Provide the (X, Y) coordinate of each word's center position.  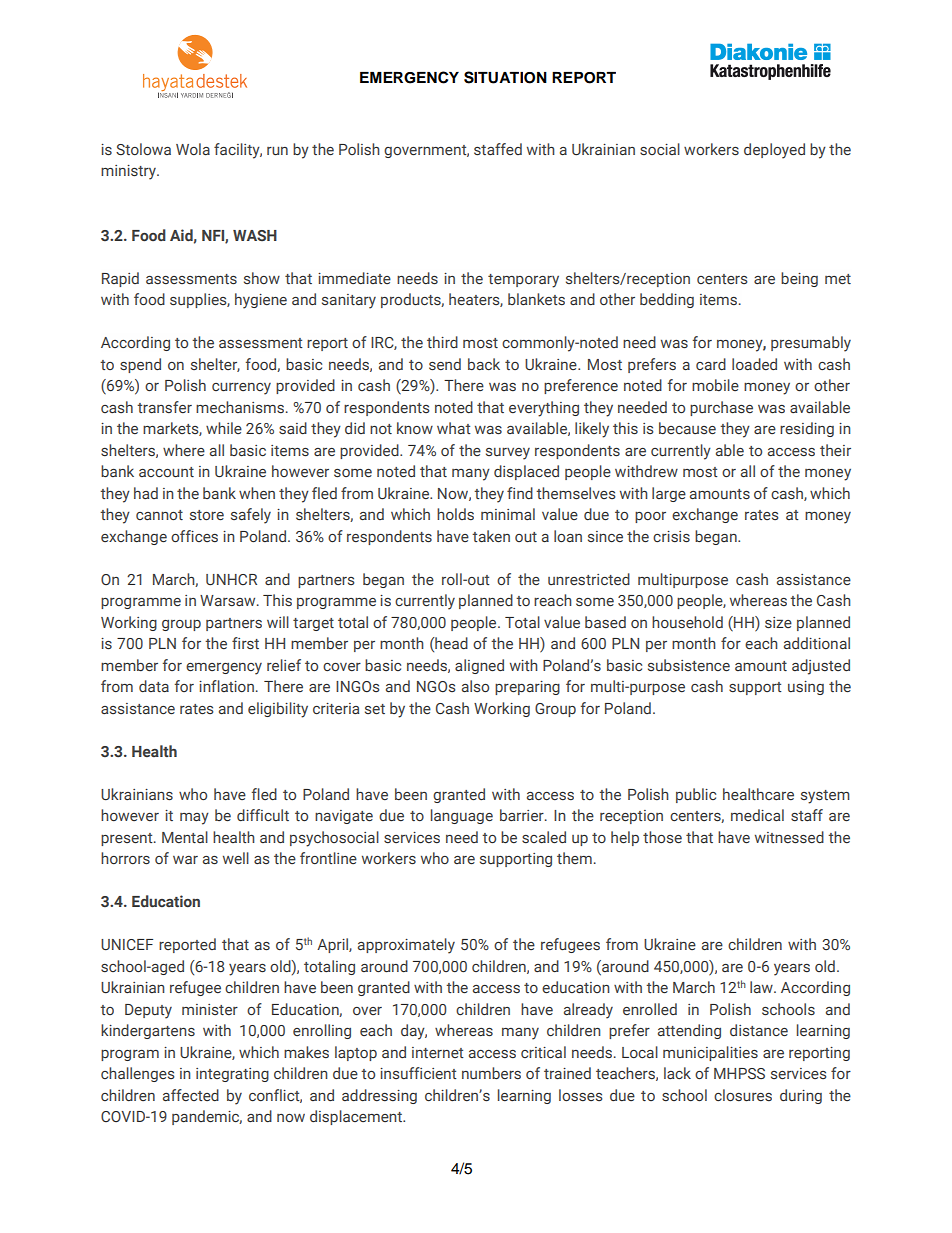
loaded (754, 364)
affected (191, 1095)
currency (241, 389)
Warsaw (229, 600)
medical (757, 815)
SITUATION (505, 77)
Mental (185, 837)
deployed (774, 151)
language (462, 816)
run (277, 151)
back (484, 364)
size (778, 623)
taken (491, 536)
